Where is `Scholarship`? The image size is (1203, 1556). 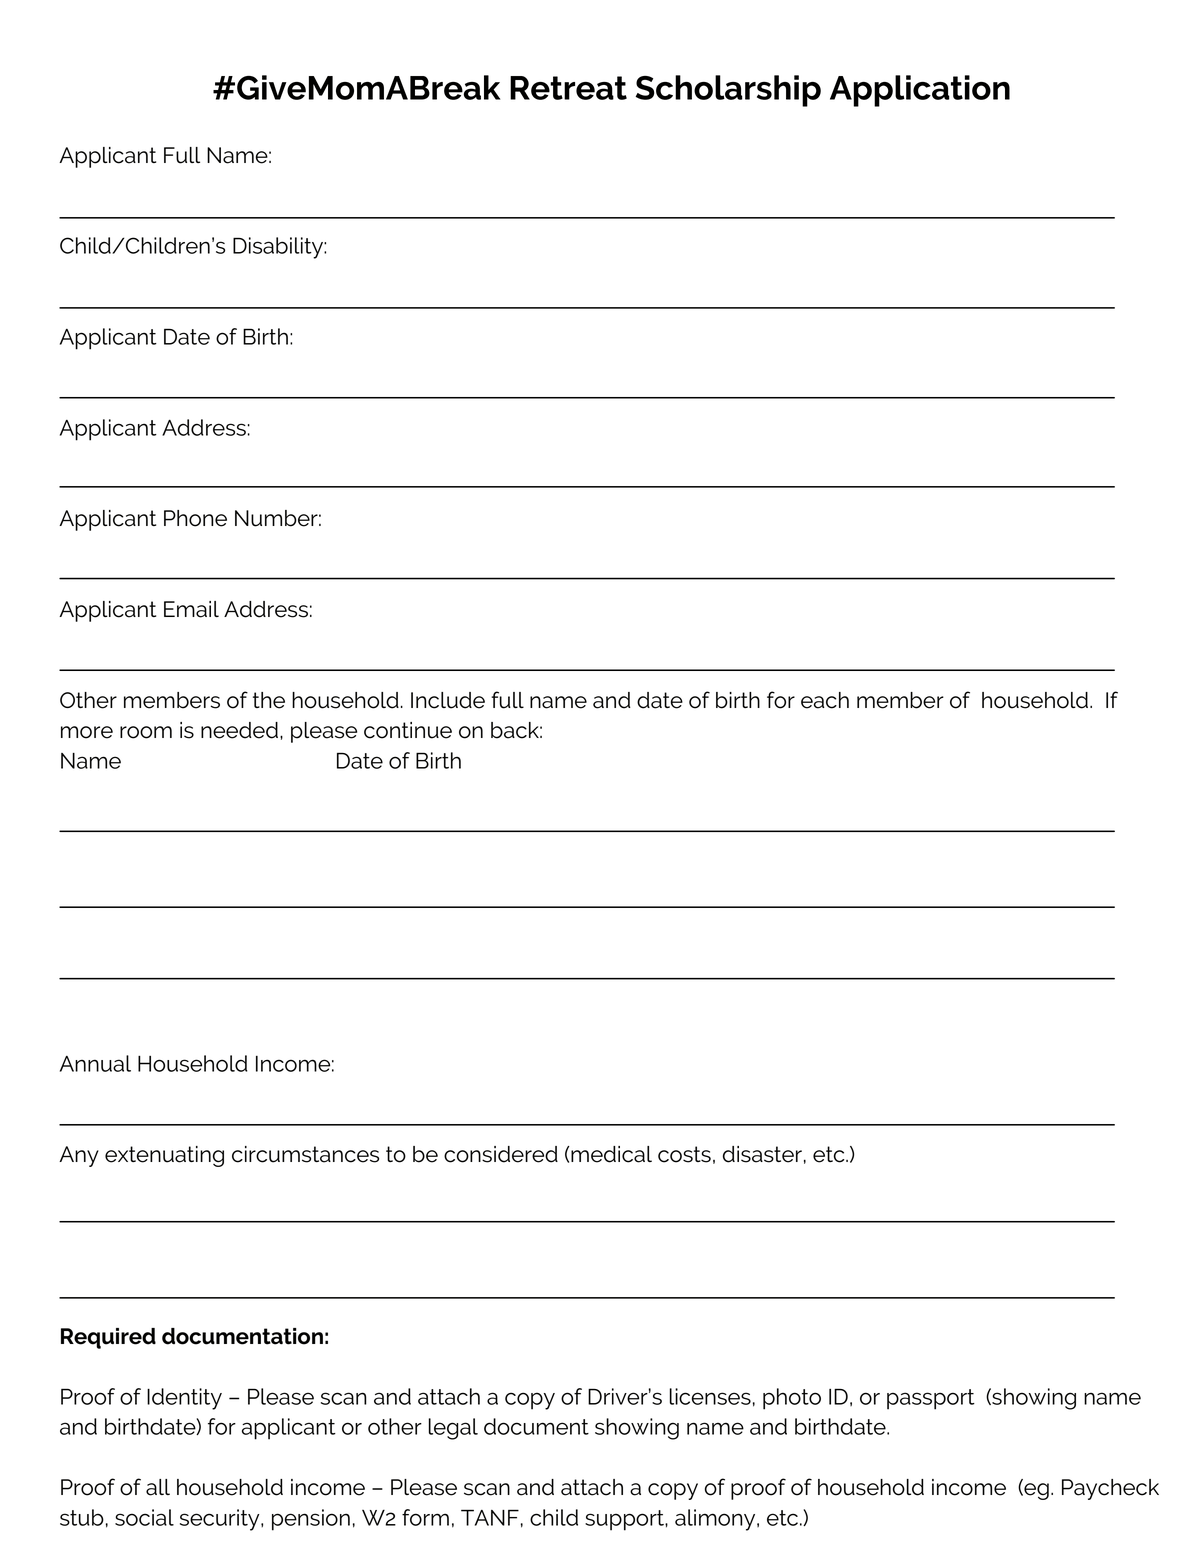
Scholarship is located at coordinates (728, 91).
